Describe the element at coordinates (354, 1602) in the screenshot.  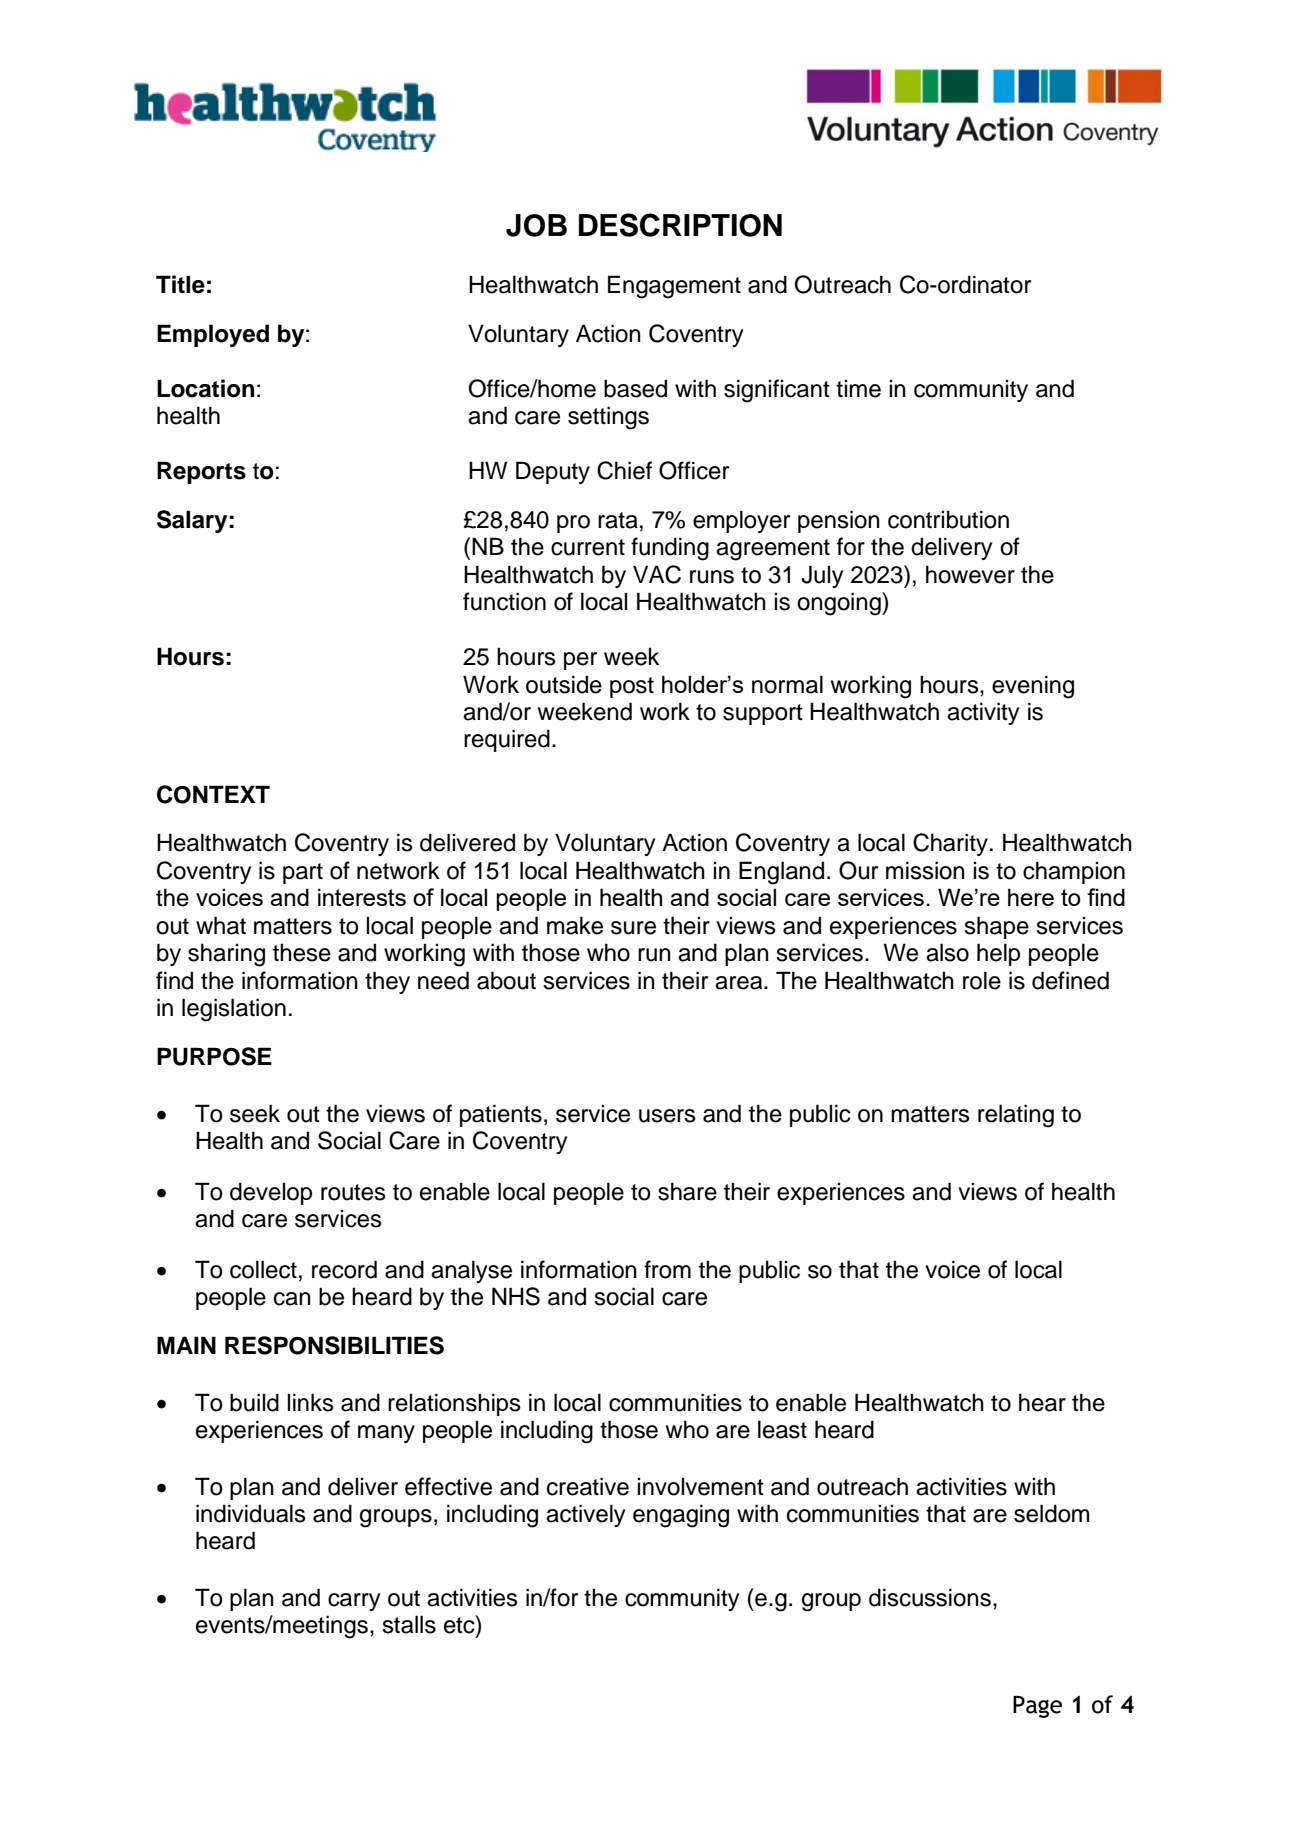
I see `carry` at that location.
